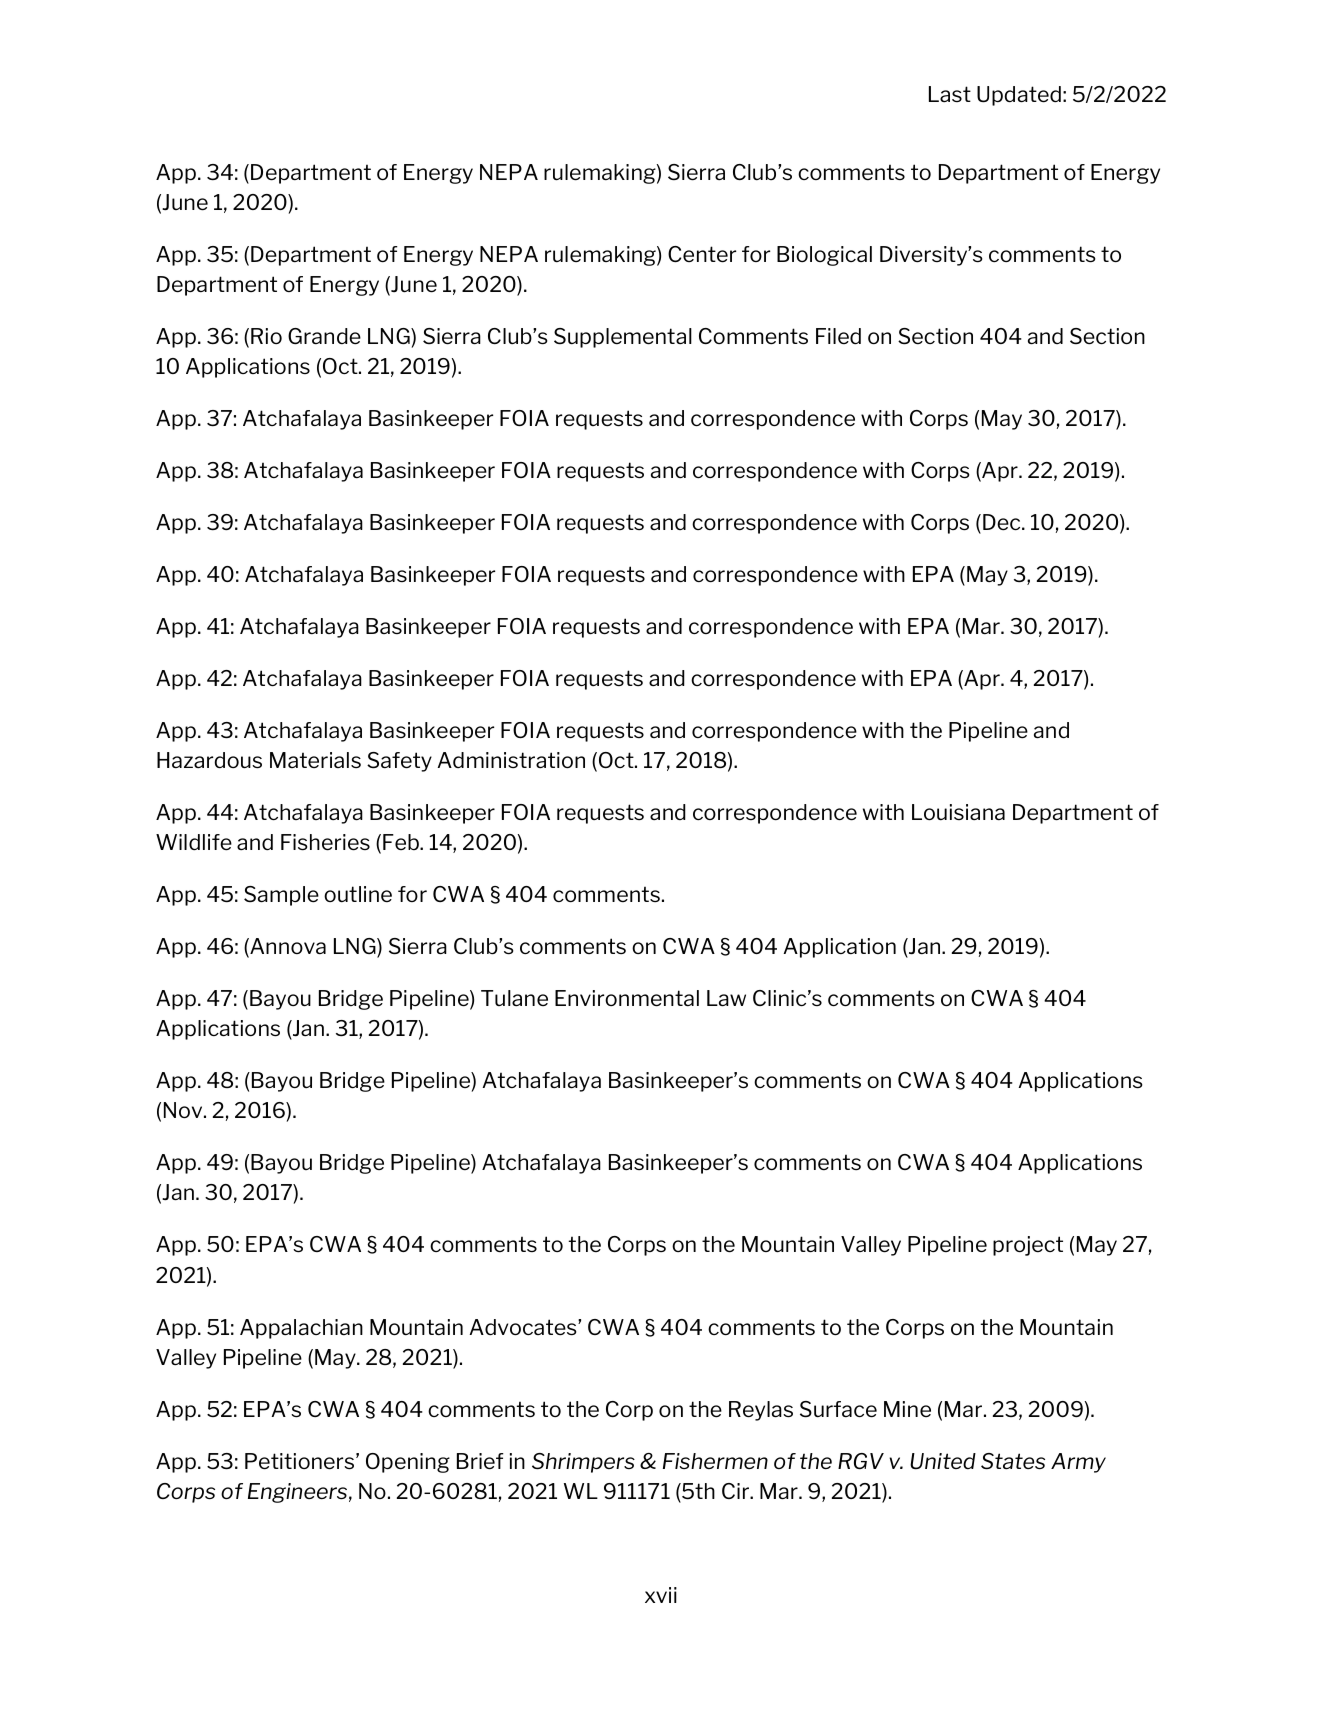 Image resolution: width=1323 pixels, height=1713 pixels. Describe the element at coordinates (511, 760) in the screenshot. I see `Administration` at that location.
